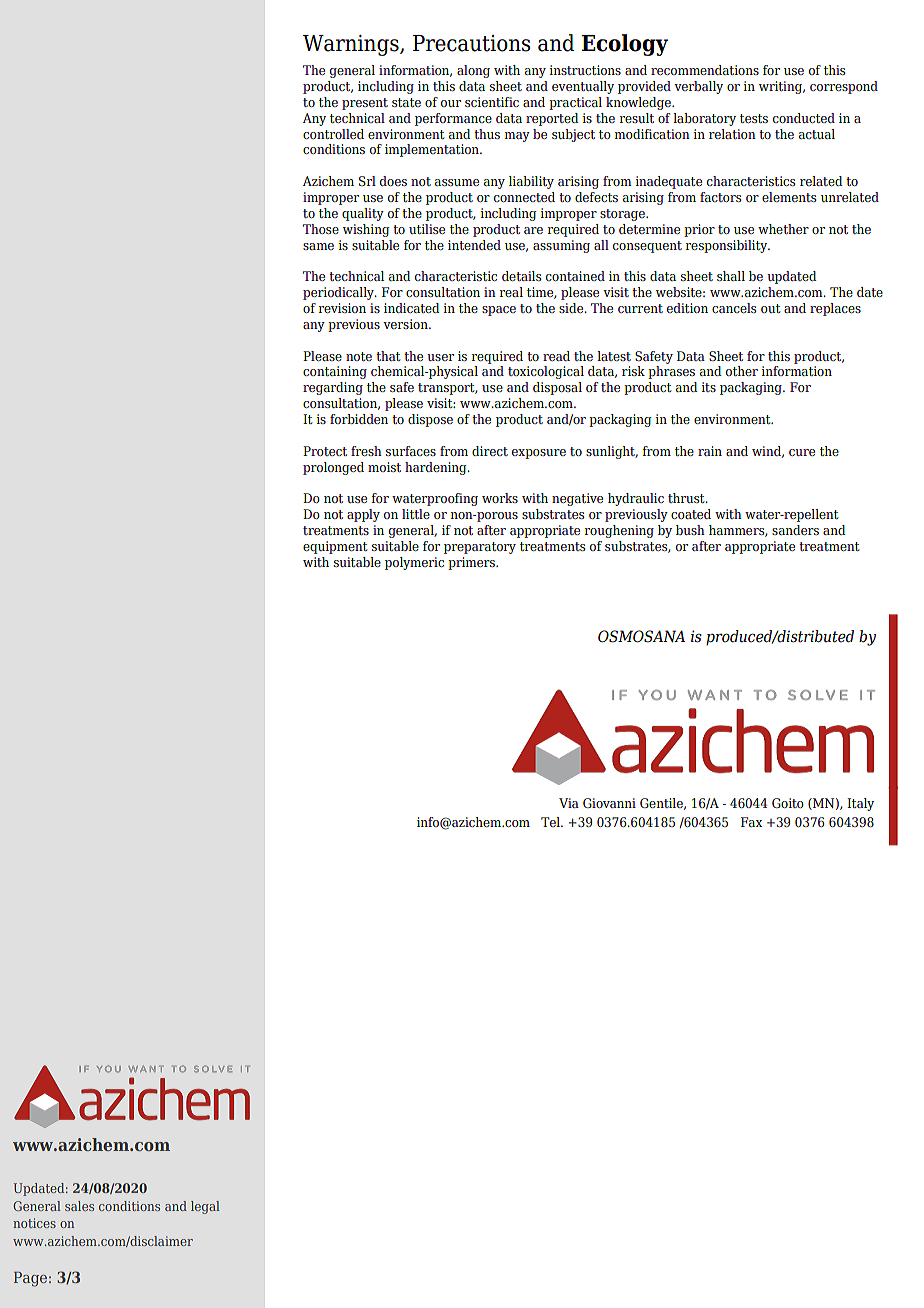 Image resolution: width=924 pixels, height=1308 pixels. I want to click on other, so click(742, 371).
